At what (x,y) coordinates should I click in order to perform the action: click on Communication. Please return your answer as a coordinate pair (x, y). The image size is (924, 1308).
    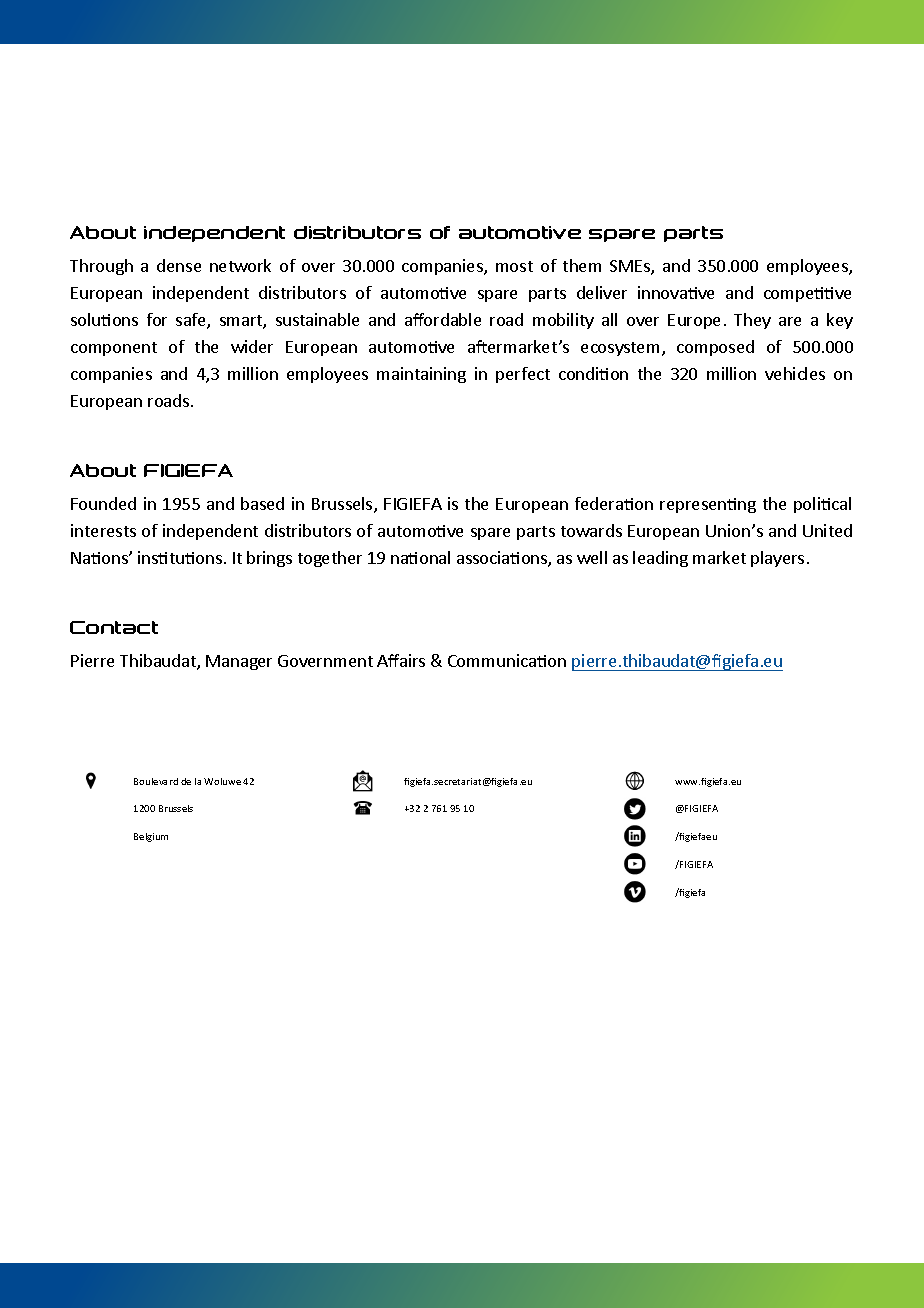
    Looking at the image, I should click on (507, 660).
